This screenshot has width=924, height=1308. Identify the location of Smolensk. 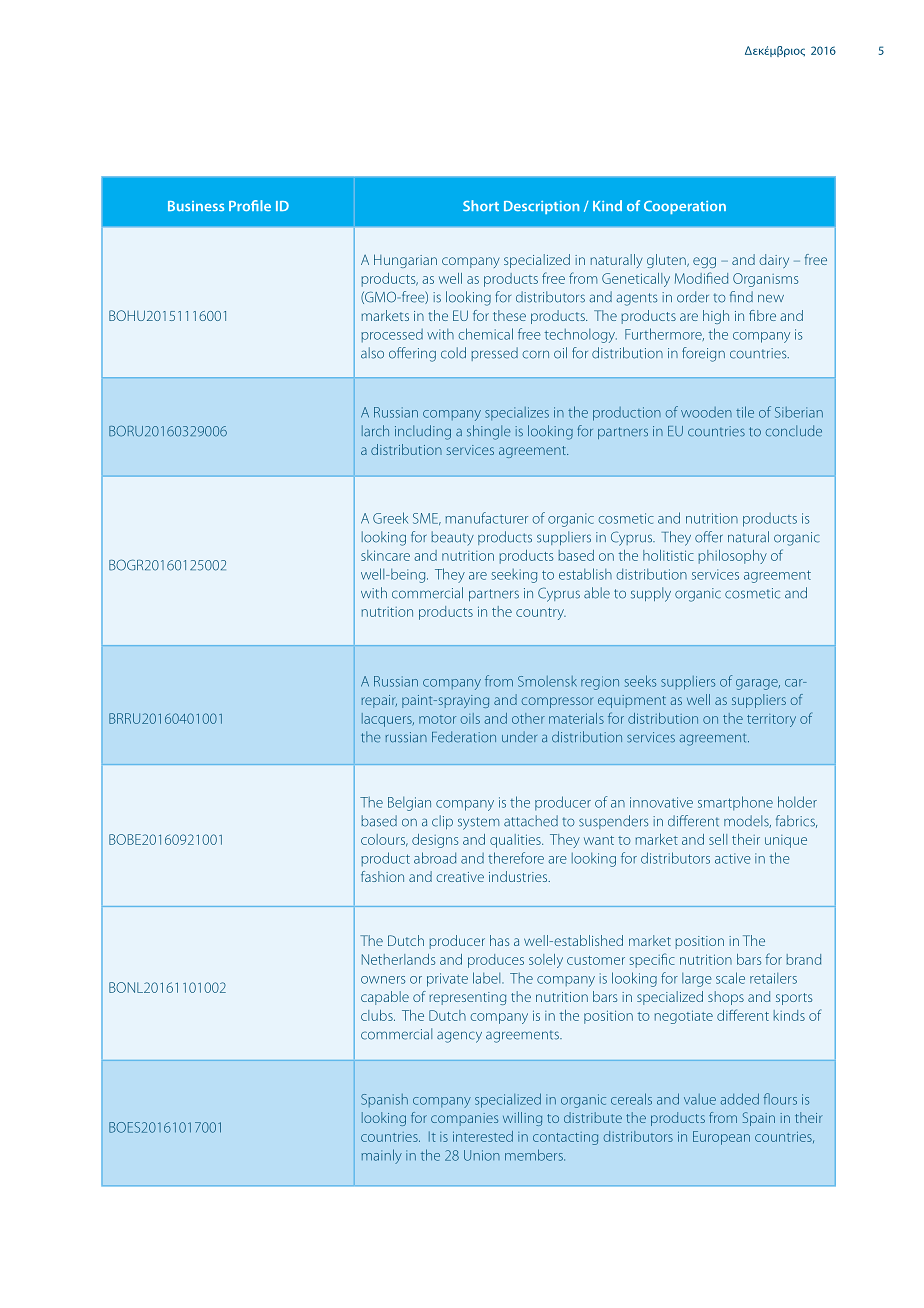
(547, 681).
